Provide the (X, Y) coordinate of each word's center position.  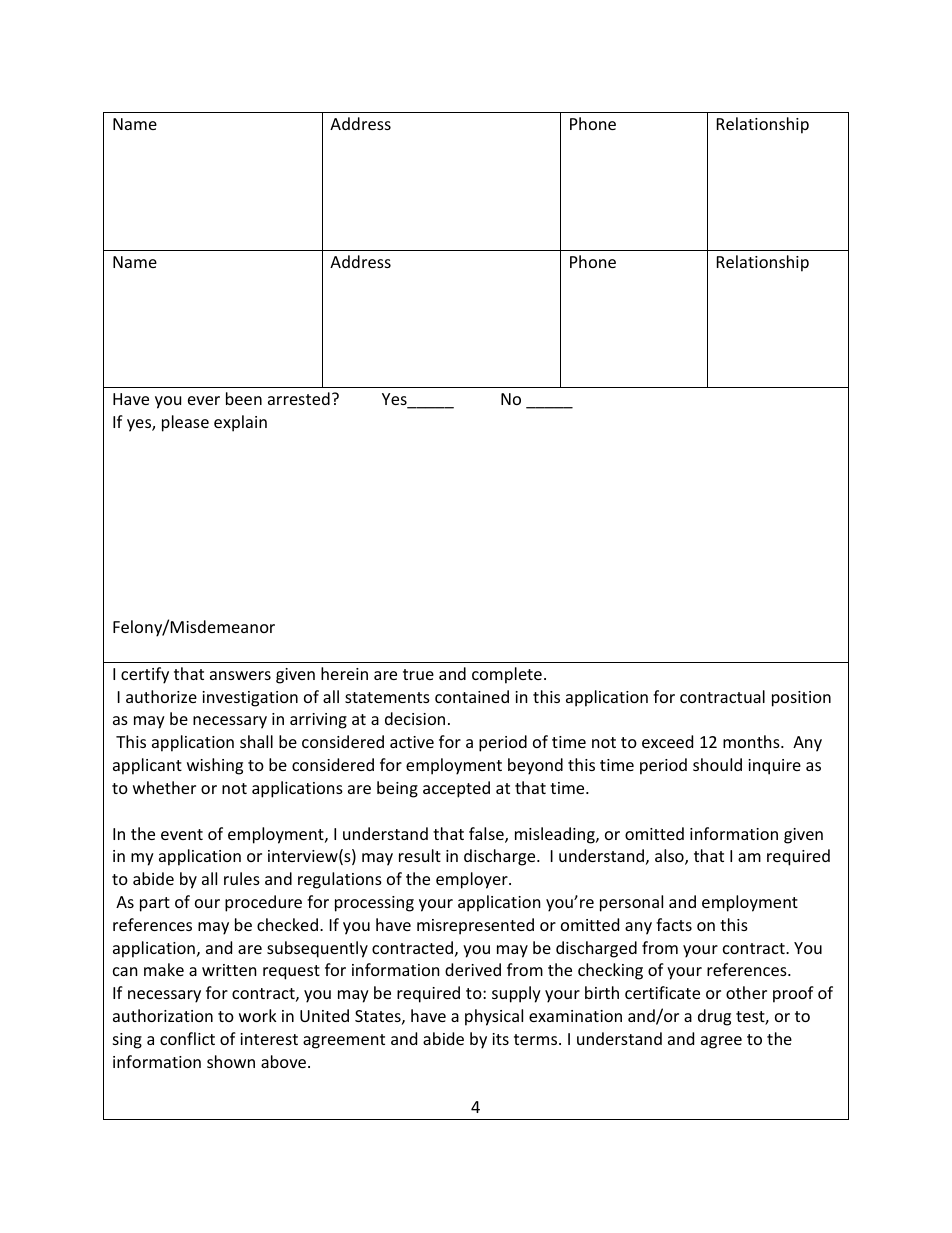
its (500, 1039)
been (244, 398)
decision (415, 718)
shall (256, 741)
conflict (187, 1038)
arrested (299, 398)
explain (240, 423)
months (752, 741)
